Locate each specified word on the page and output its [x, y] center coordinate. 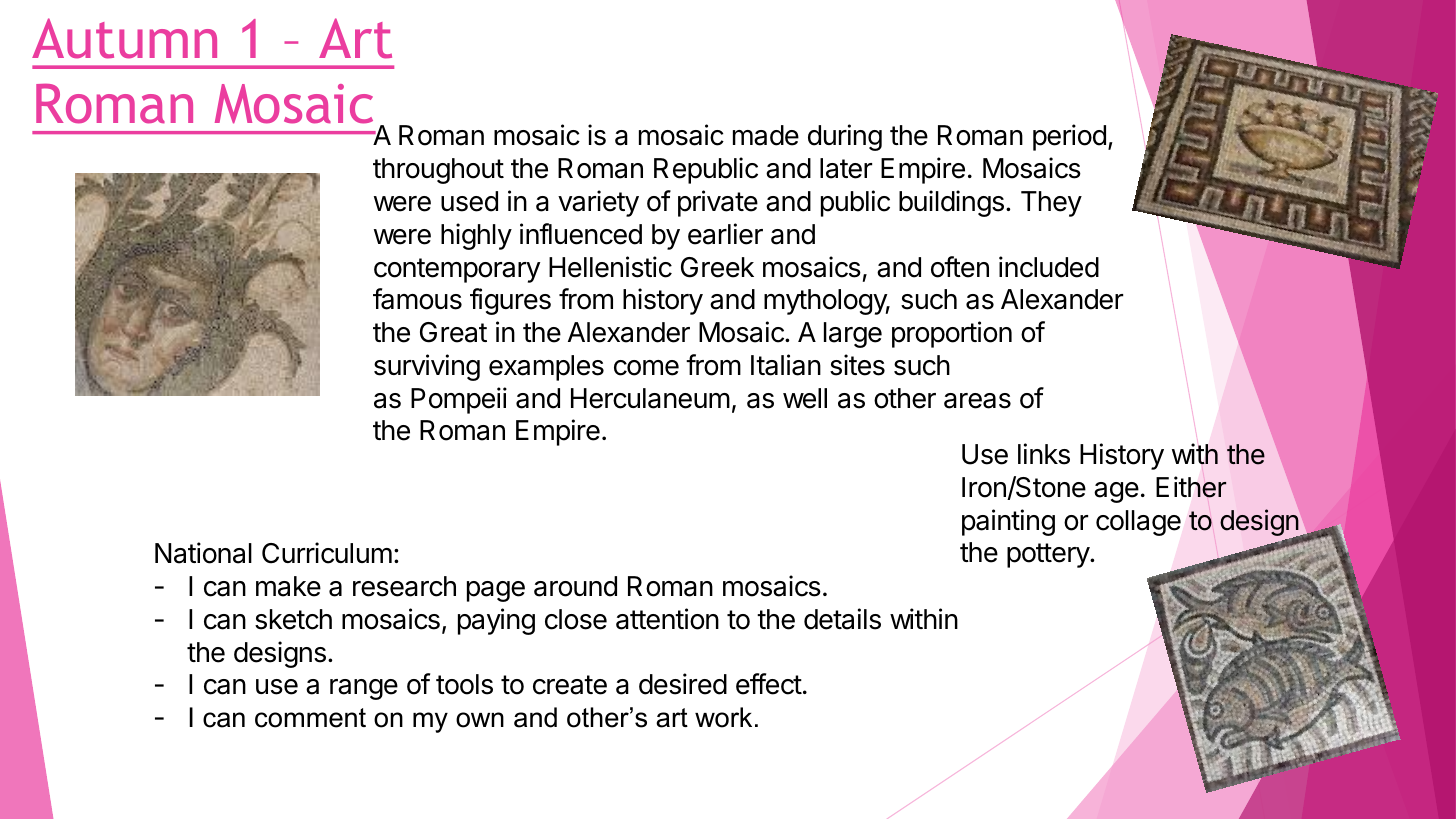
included [1049, 267]
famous [417, 299]
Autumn [124, 38]
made [766, 135]
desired [683, 684]
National [203, 553]
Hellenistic [610, 267]
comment [310, 718]
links [1044, 454]
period [1069, 137]
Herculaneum [650, 398]
